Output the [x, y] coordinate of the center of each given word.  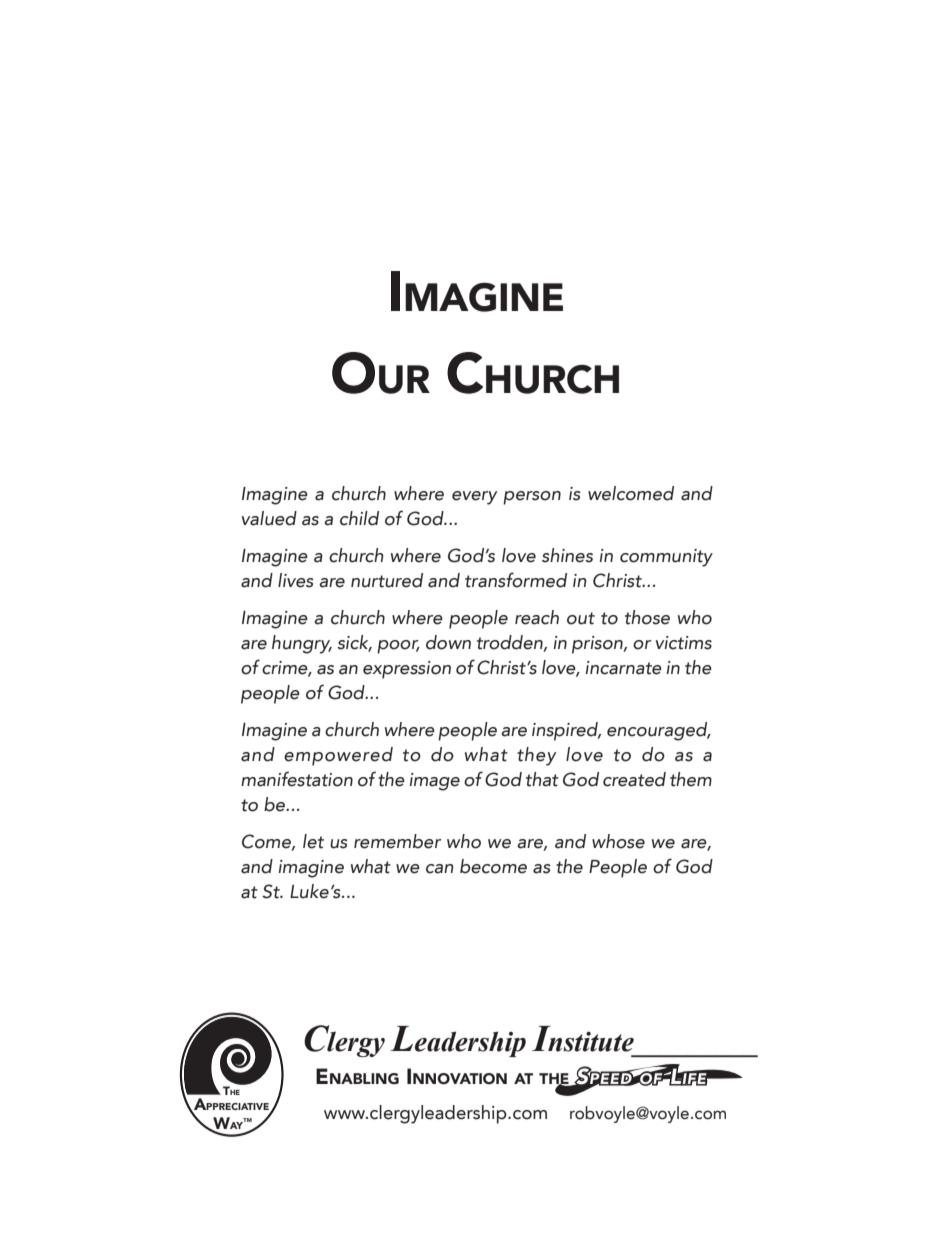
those [647, 617]
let [313, 841]
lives [296, 580]
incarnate [624, 668]
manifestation [297, 779]
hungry [302, 644]
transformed [516, 580]
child [359, 518]
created [634, 779]
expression [407, 670]
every [474, 498]
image [435, 782]
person [532, 498]
